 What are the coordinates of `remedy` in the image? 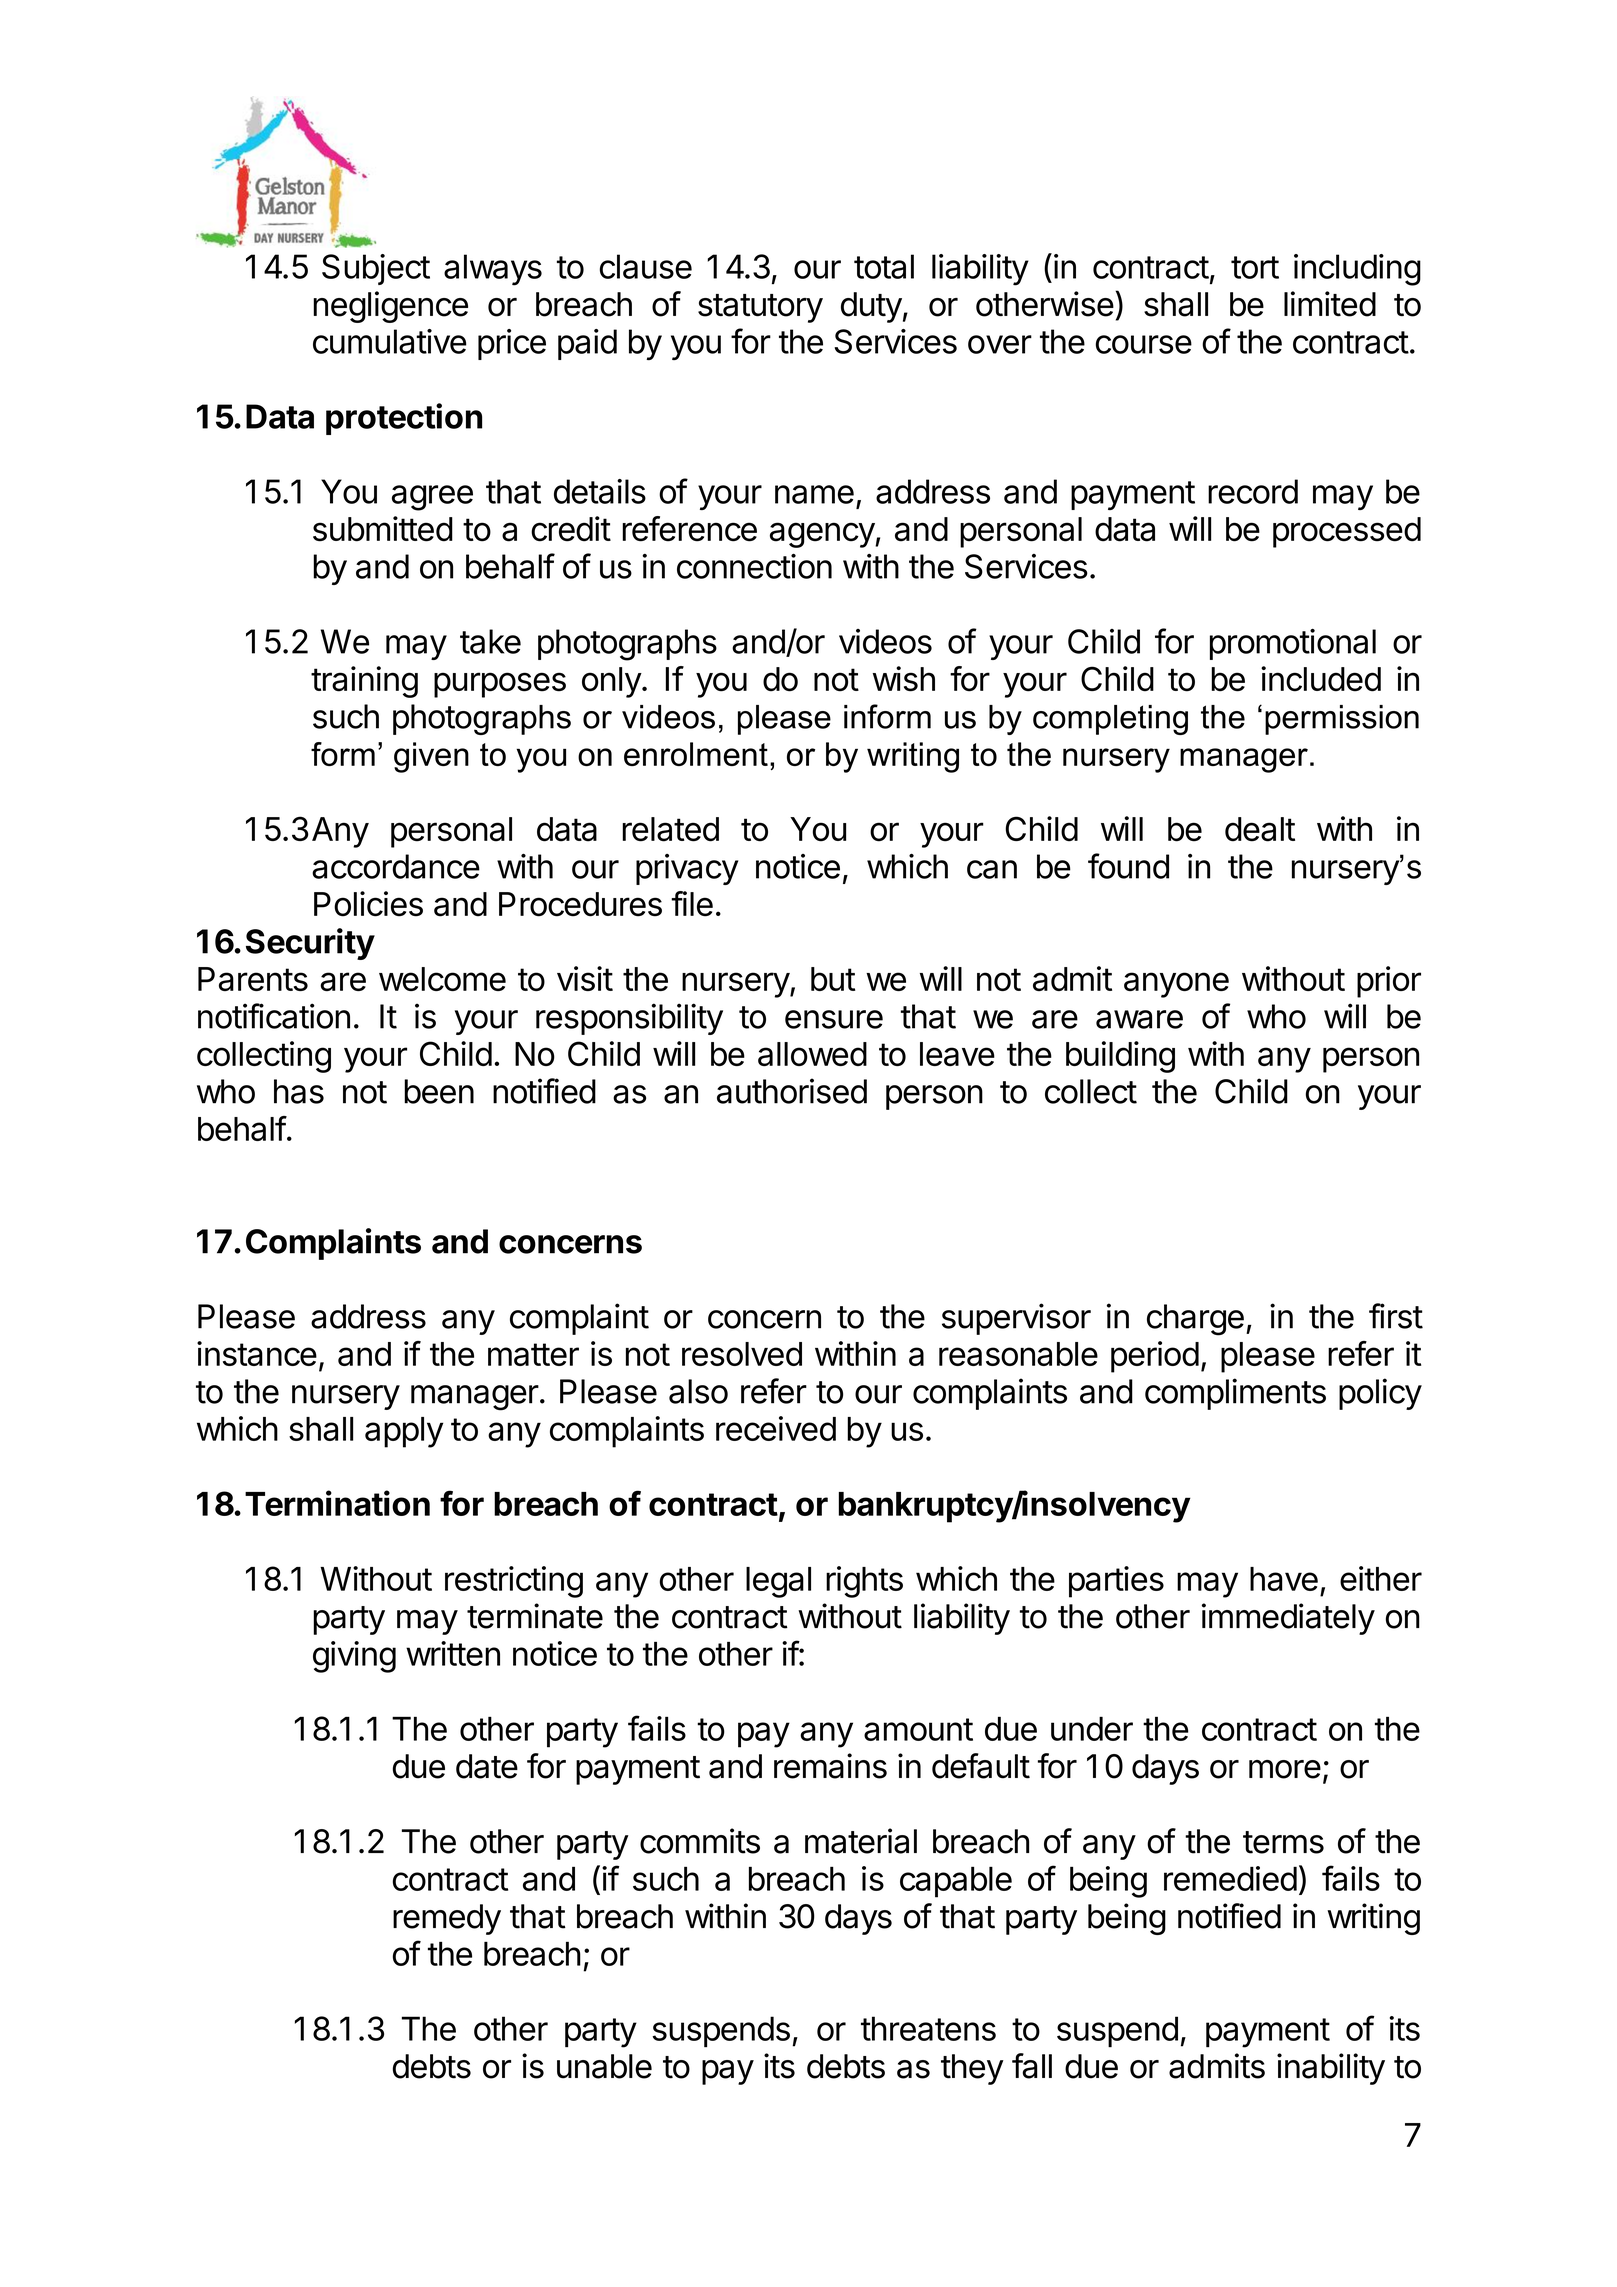 It's located at (447, 1919).
